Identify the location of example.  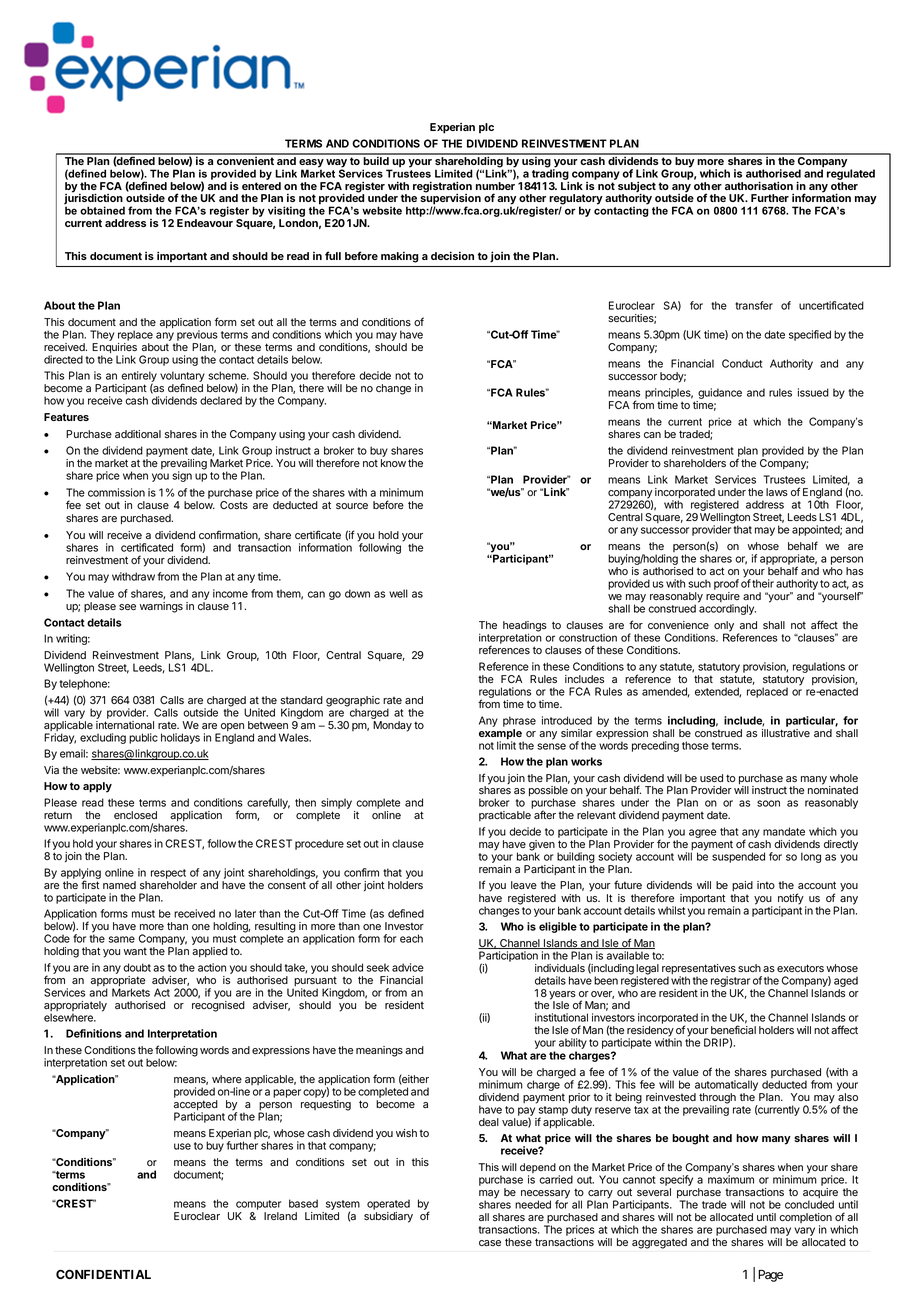
(501, 735).
